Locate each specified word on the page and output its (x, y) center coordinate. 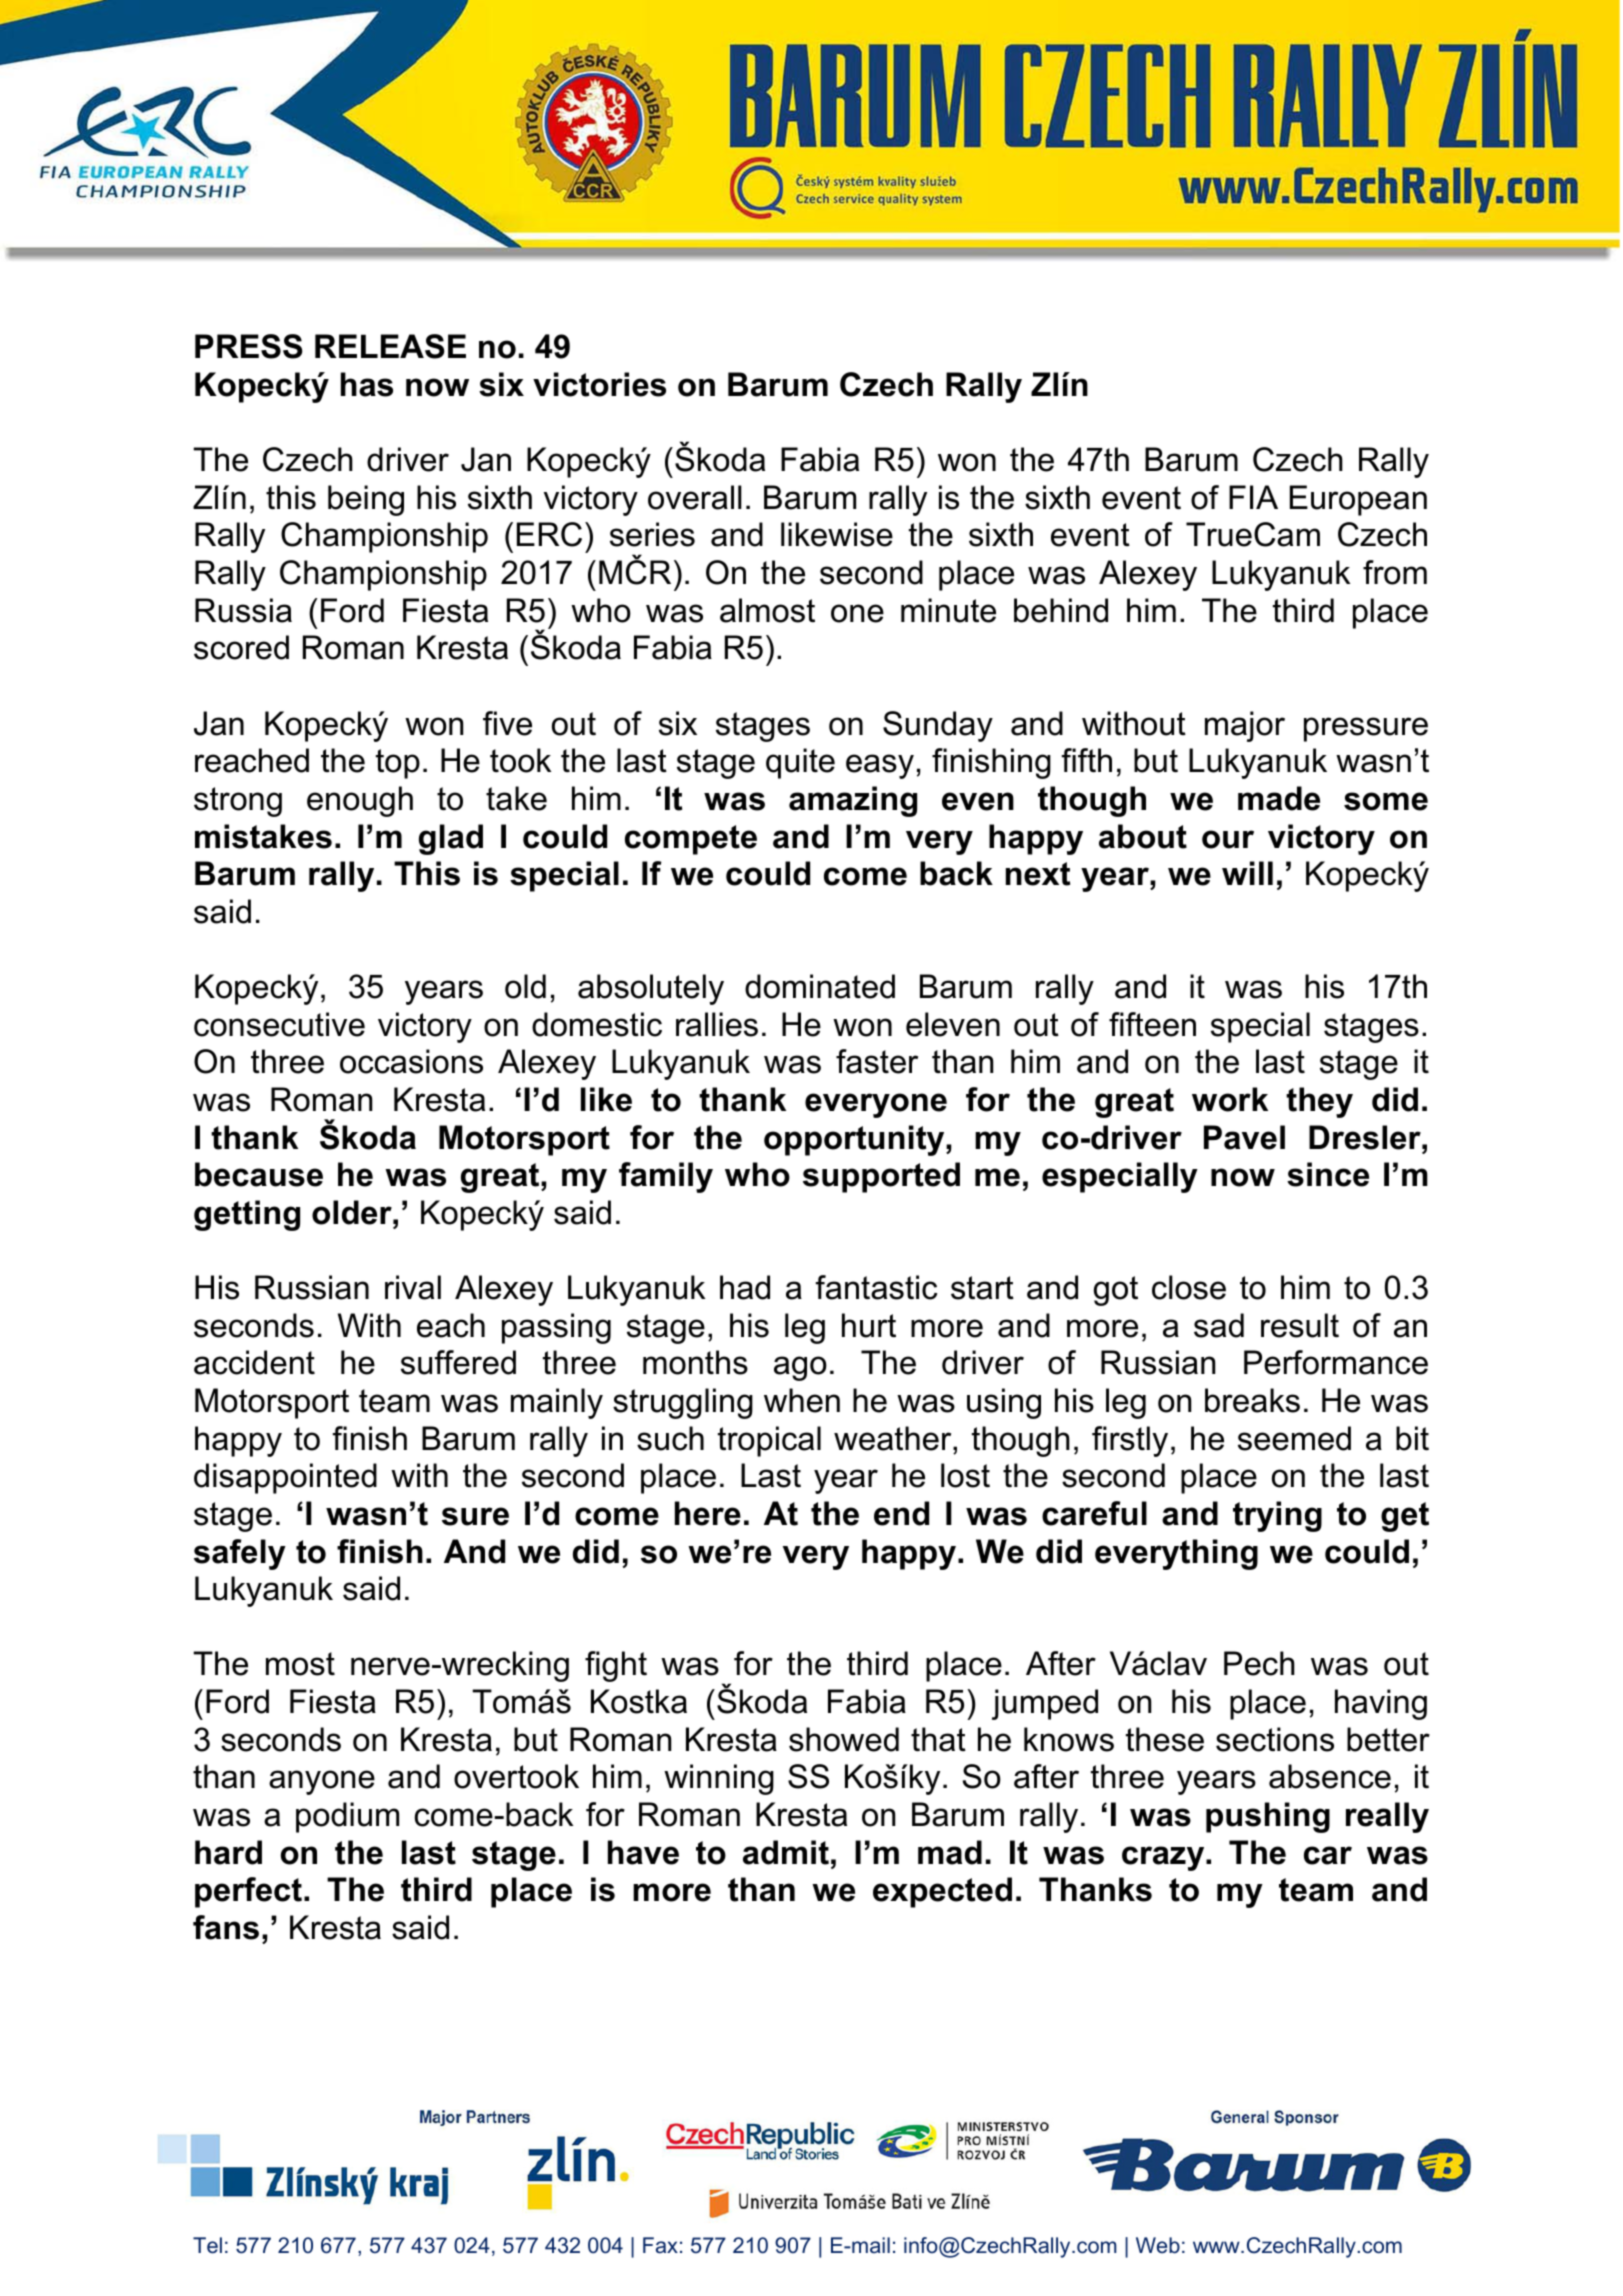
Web (1158, 2245)
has (367, 384)
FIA (1253, 497)
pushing (1268, 1817)
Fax (660, 2245)
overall (695, 497)
